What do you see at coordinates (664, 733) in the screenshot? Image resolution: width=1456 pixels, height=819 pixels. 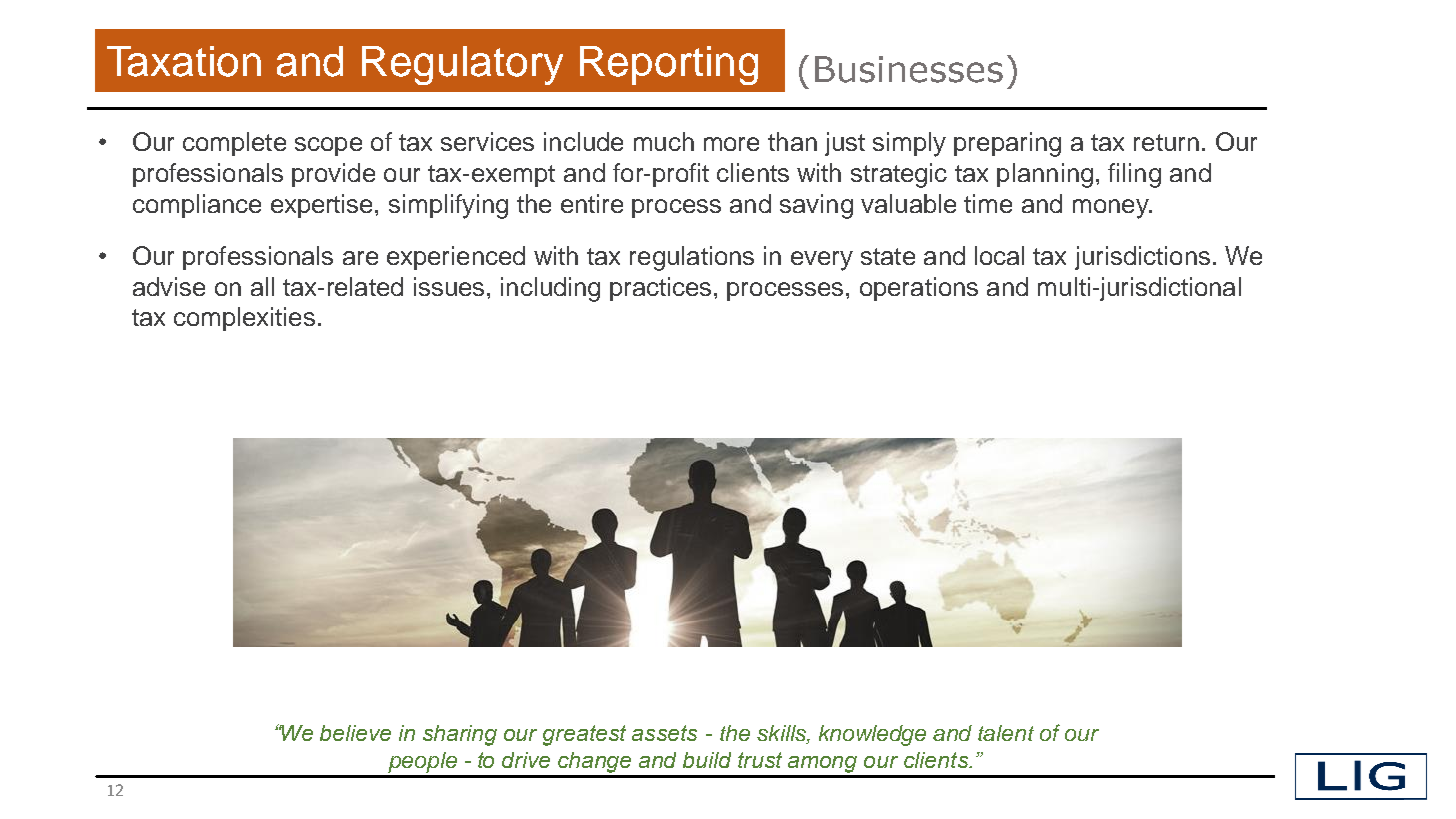 I see `assets` at bounding box center [664, 733].
